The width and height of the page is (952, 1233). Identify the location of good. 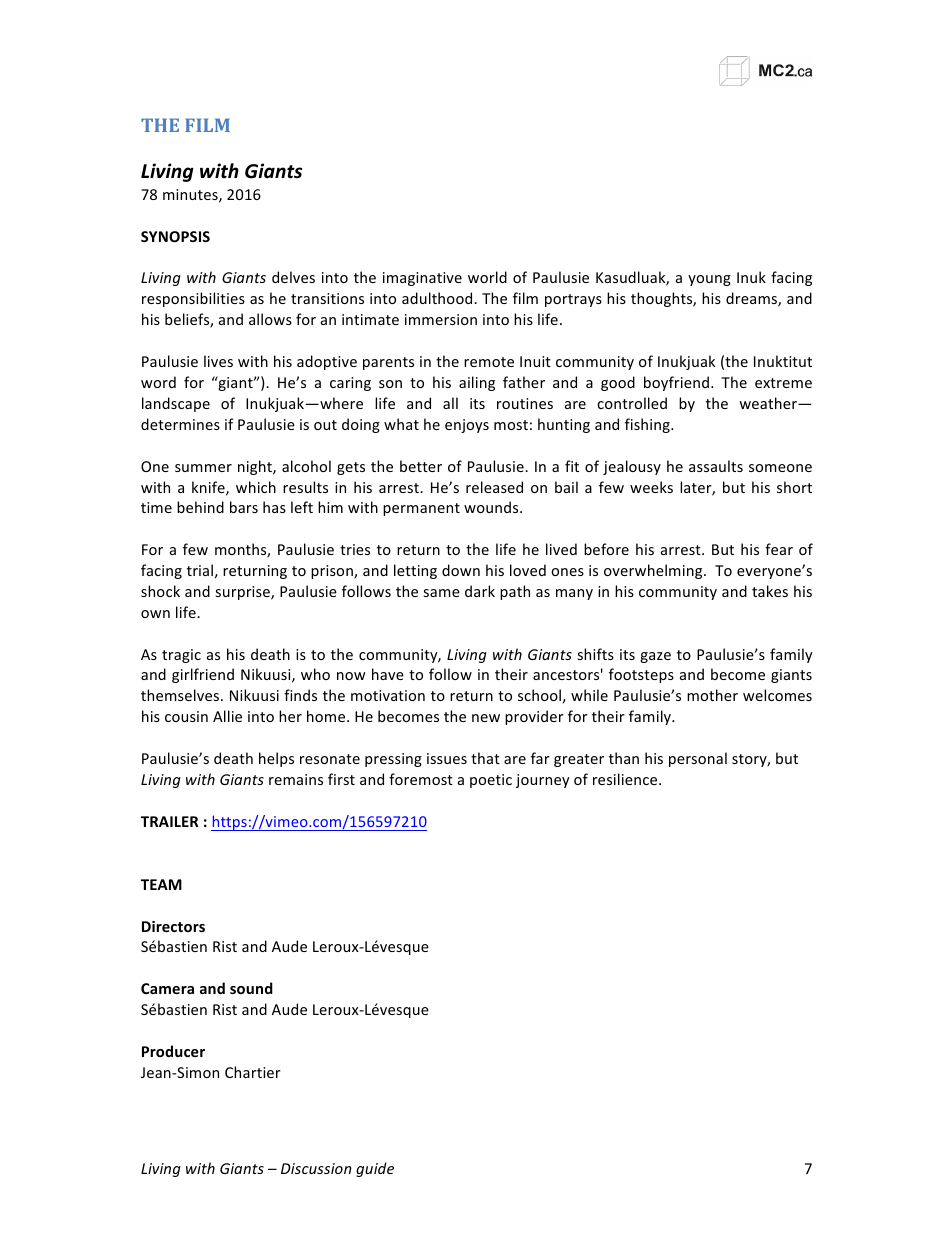
(618, 383).
